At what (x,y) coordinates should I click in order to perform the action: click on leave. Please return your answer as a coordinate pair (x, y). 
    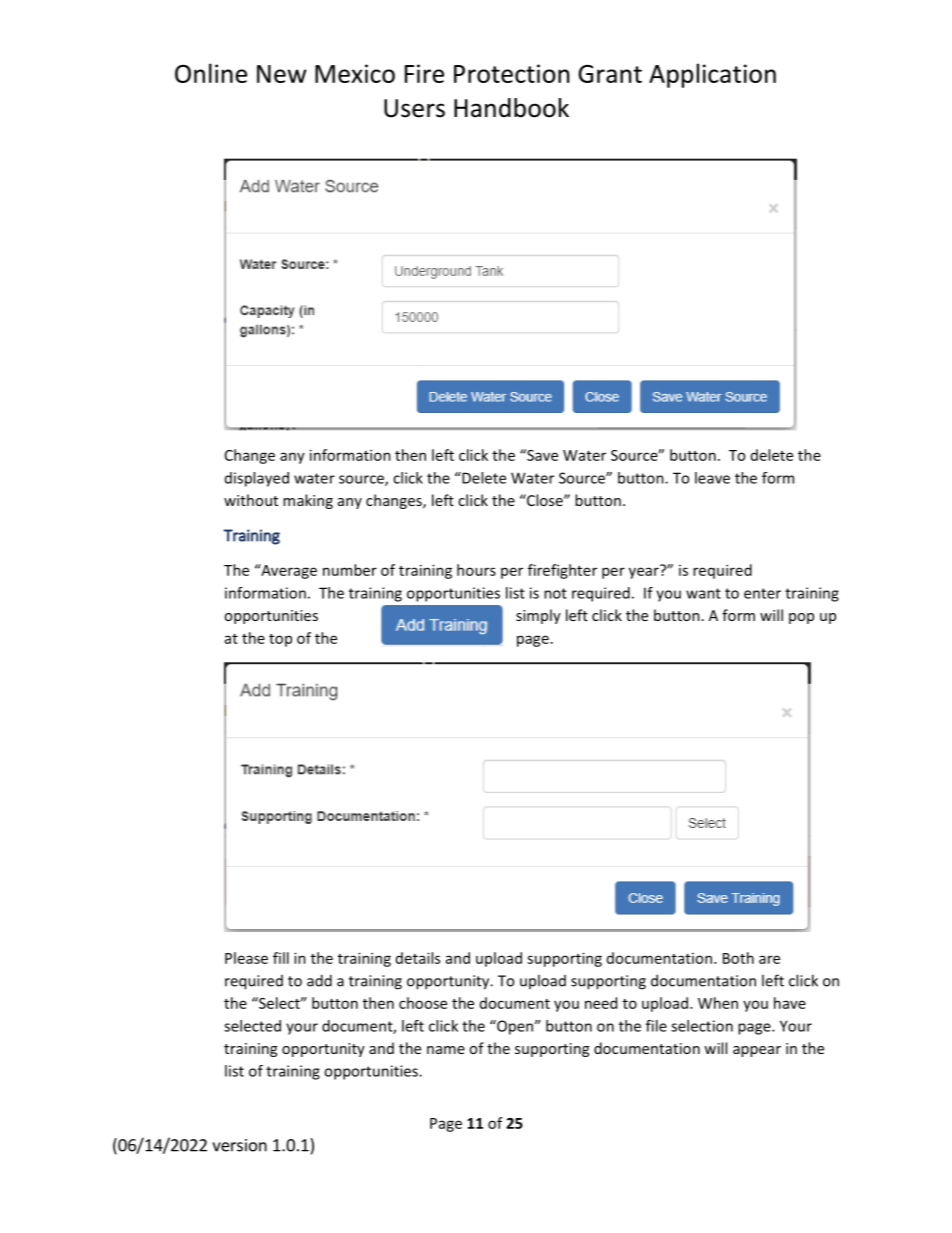
    Looking at the image, I should click on (712, 478).
